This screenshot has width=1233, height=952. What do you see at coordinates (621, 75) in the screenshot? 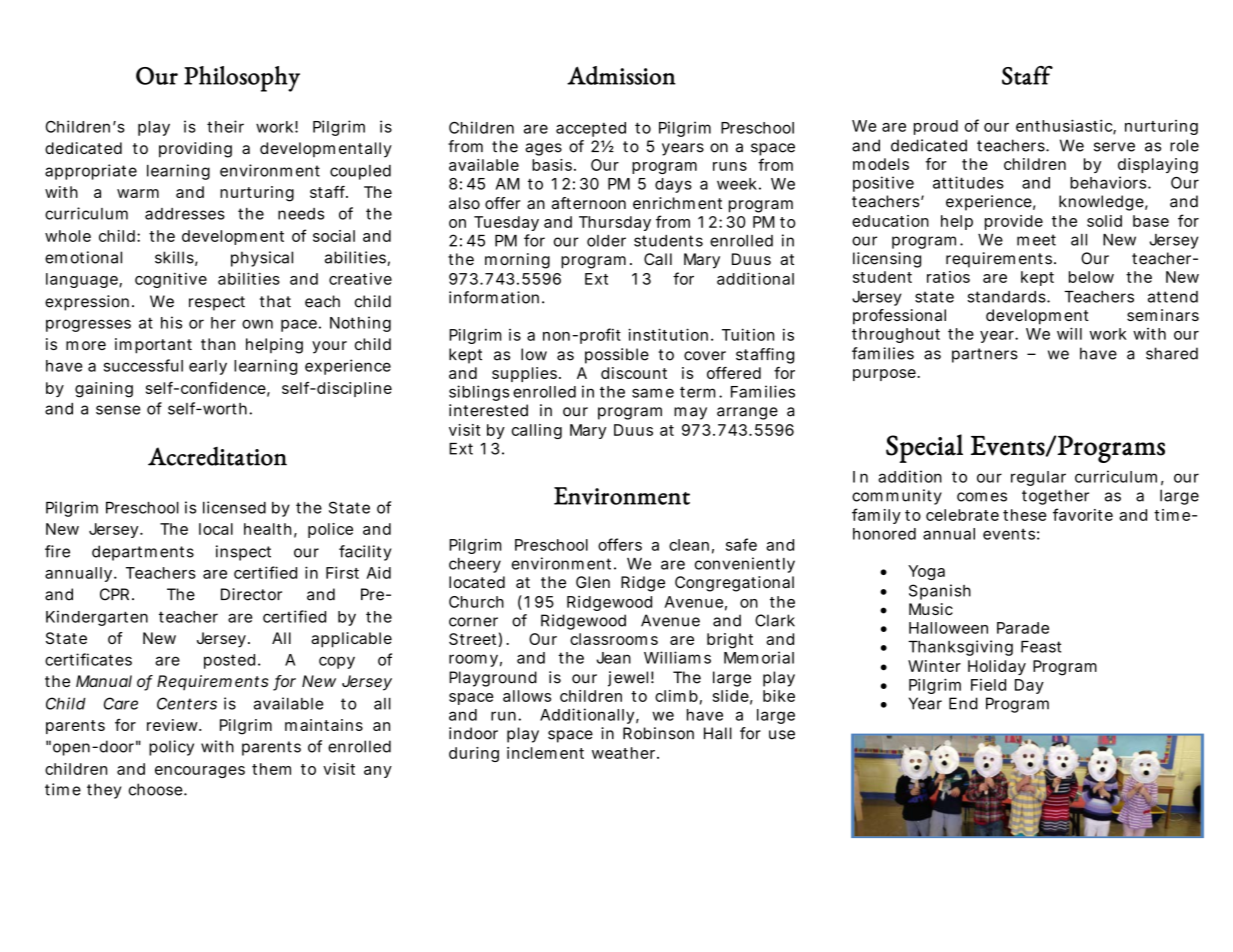
I see `Admission` at bounding box center [621, 75].
